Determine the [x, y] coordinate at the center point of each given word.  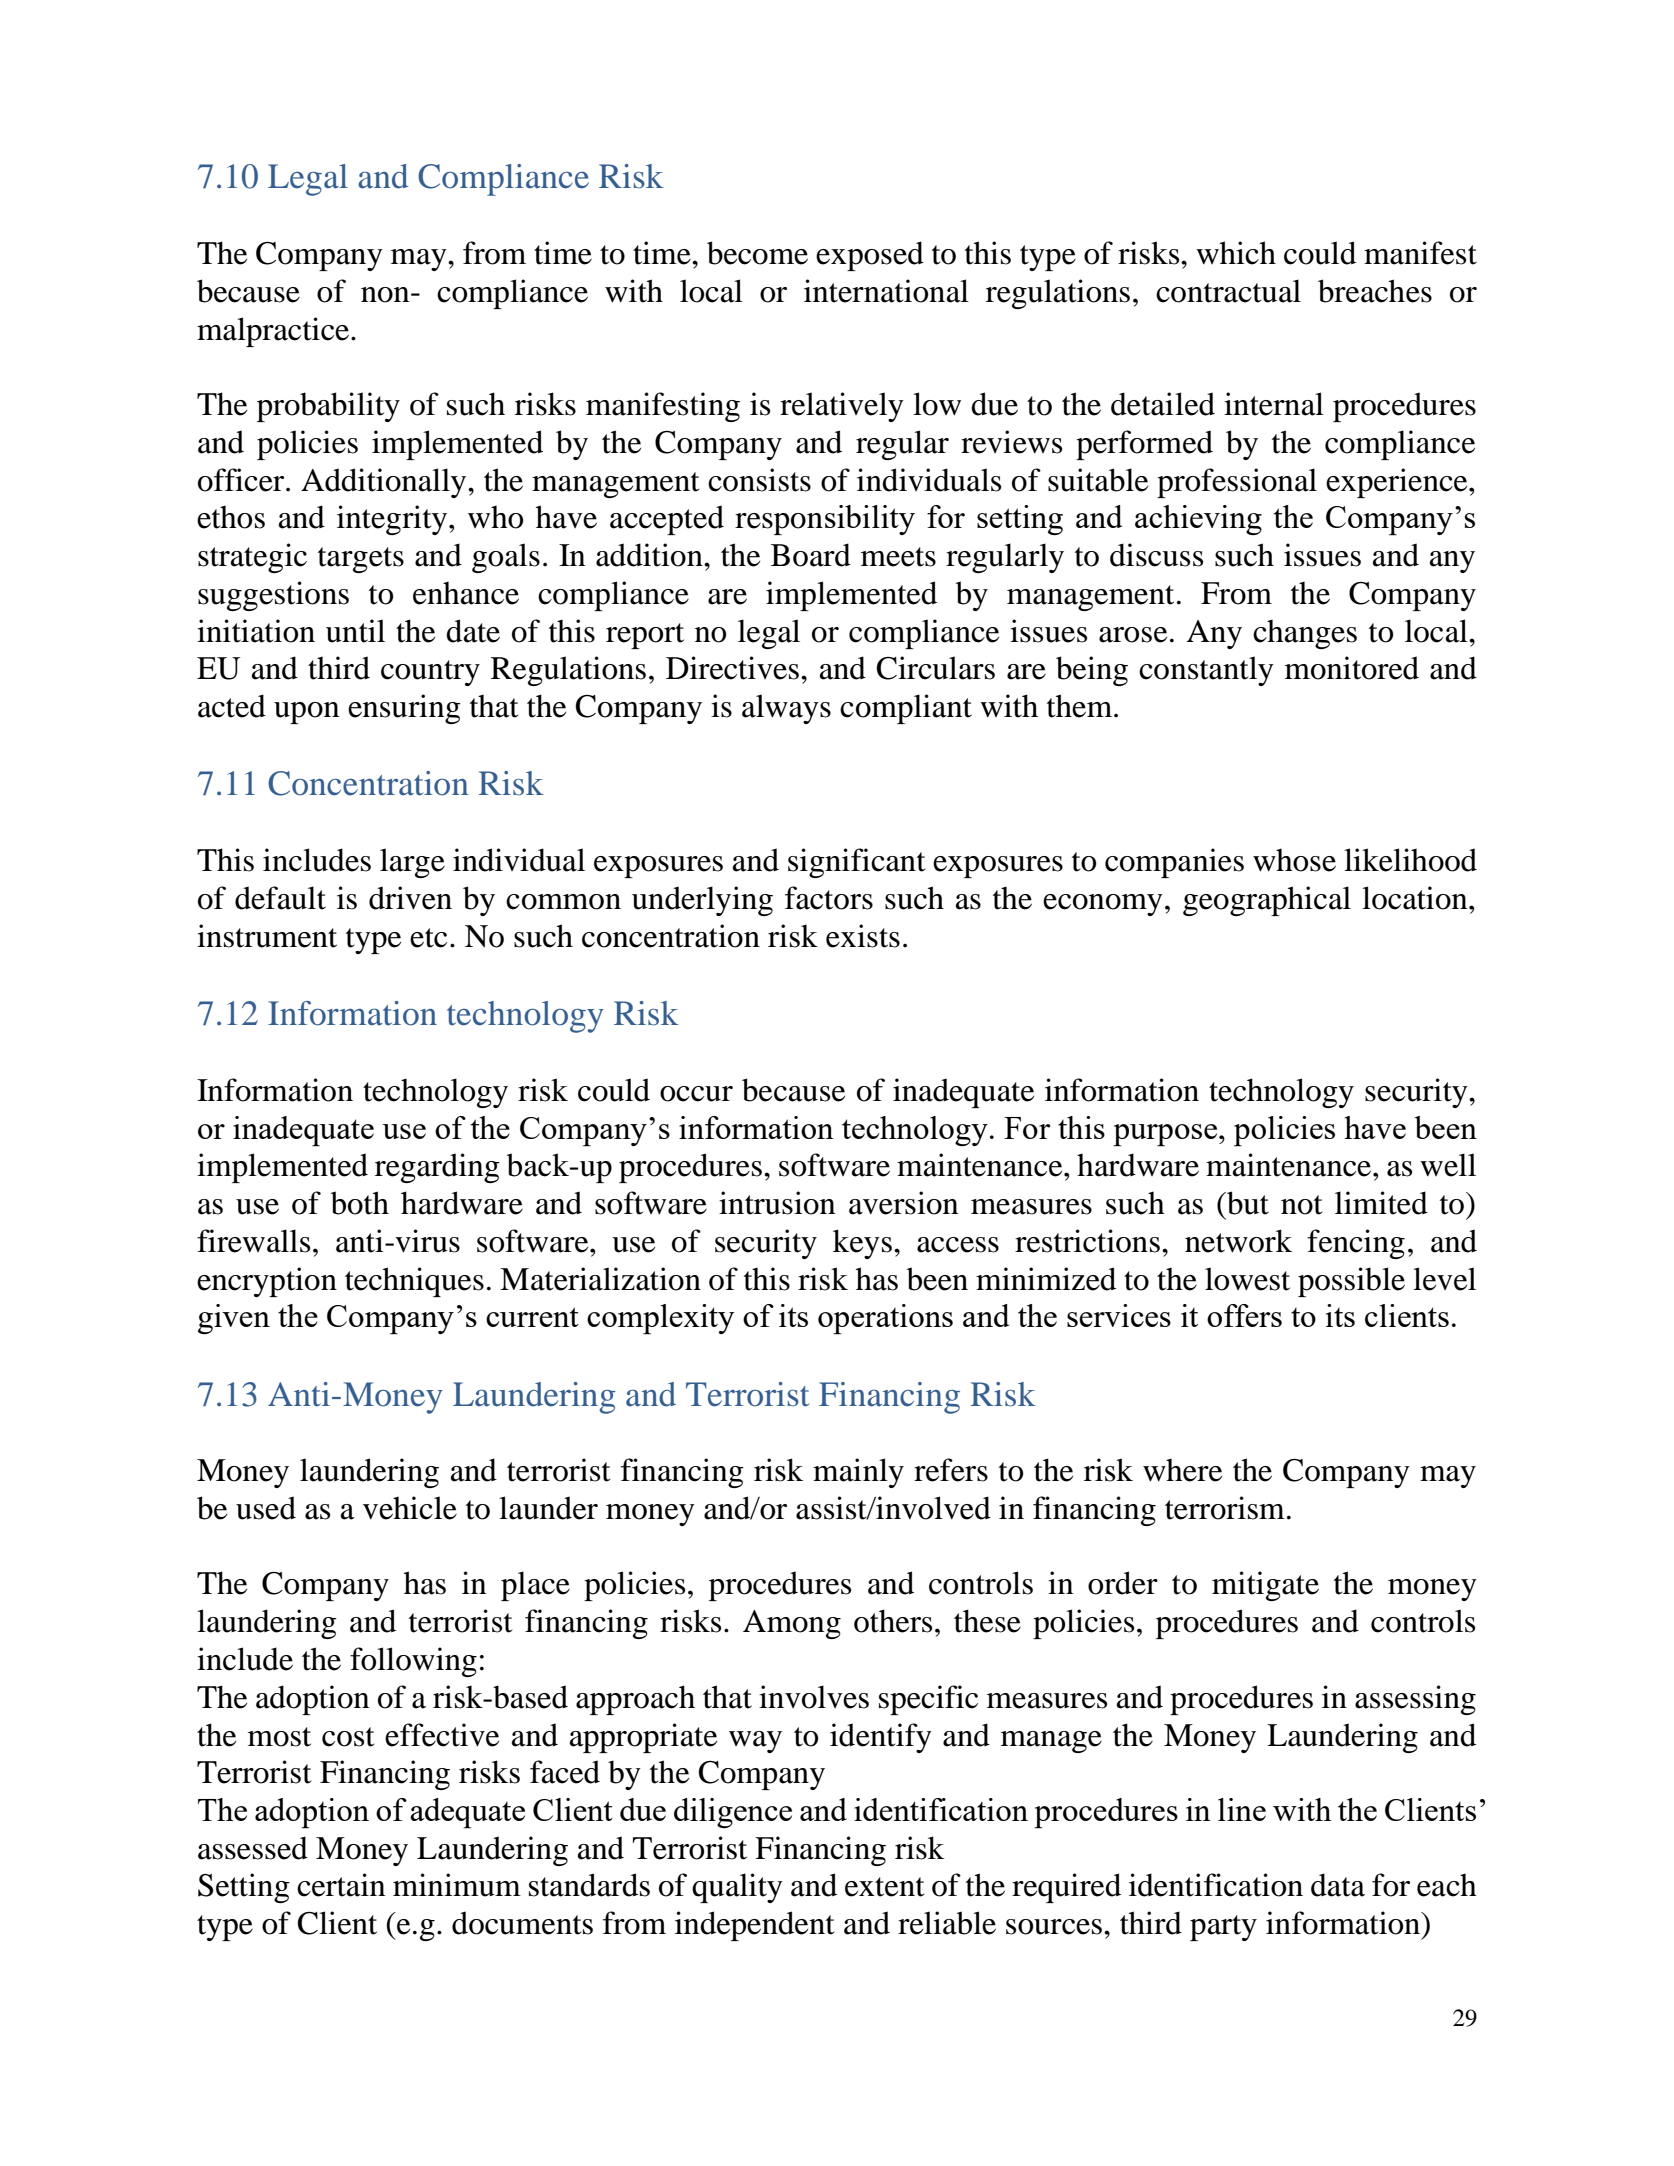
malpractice [274, 332]
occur [696, 1094]
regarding [437, 1168]
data [1338, 1885]
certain [341, 1885]
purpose [1166, 1135]
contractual [1228, 291]
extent [884, 1887]
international [886, 291]
